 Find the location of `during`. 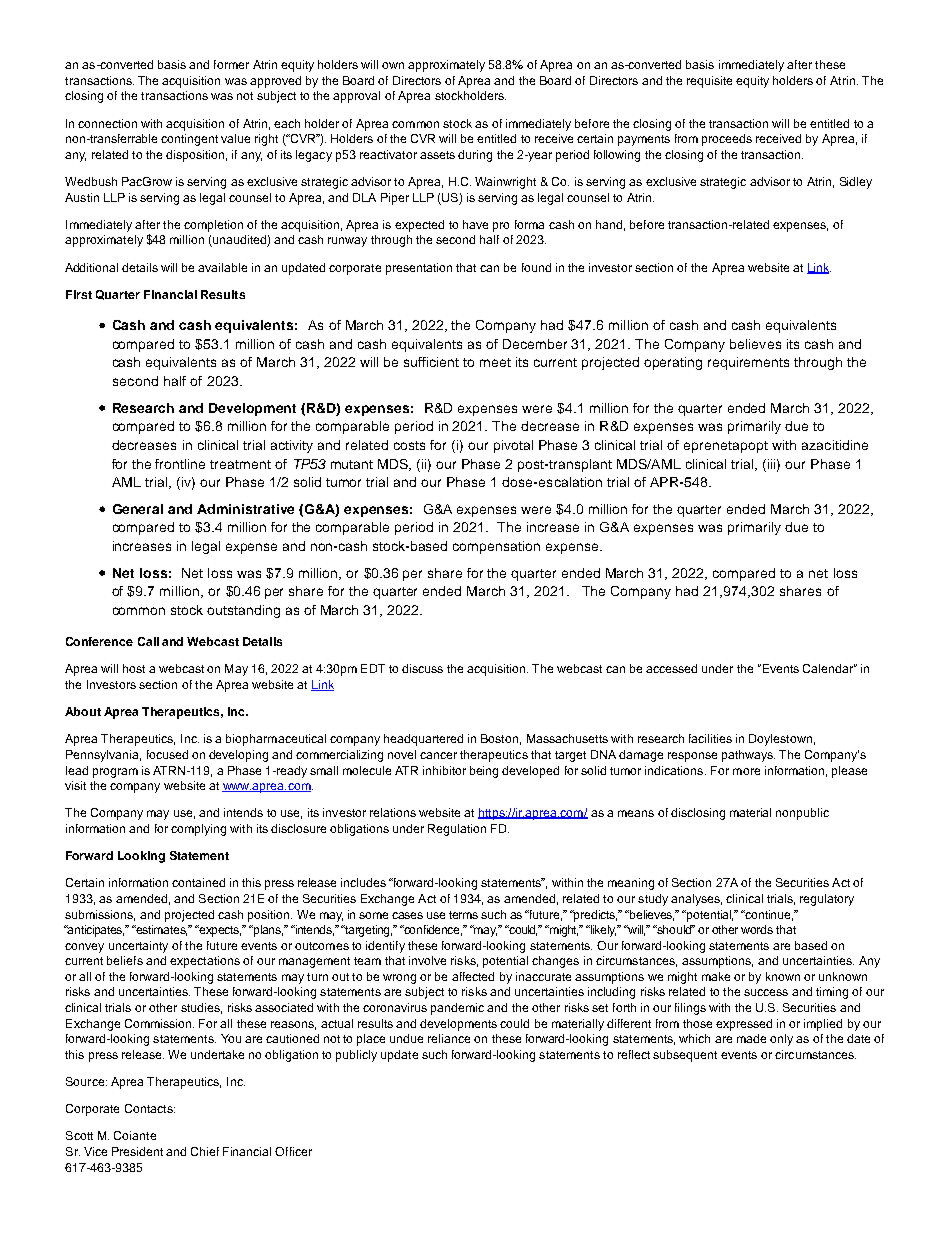

during is located at coordinates (475, 156).
